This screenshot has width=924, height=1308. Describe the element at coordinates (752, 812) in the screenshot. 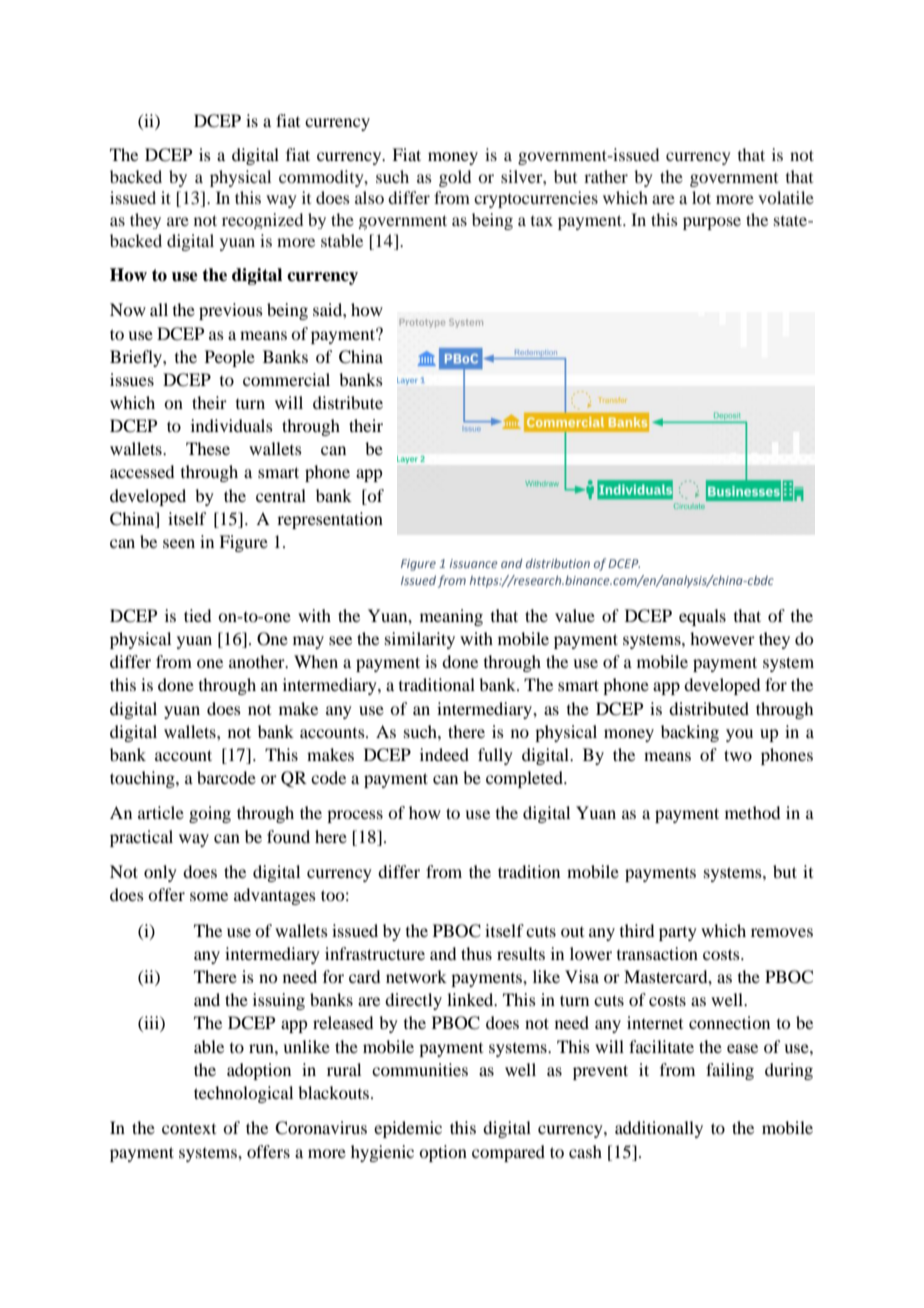

I see `method` at that location.
